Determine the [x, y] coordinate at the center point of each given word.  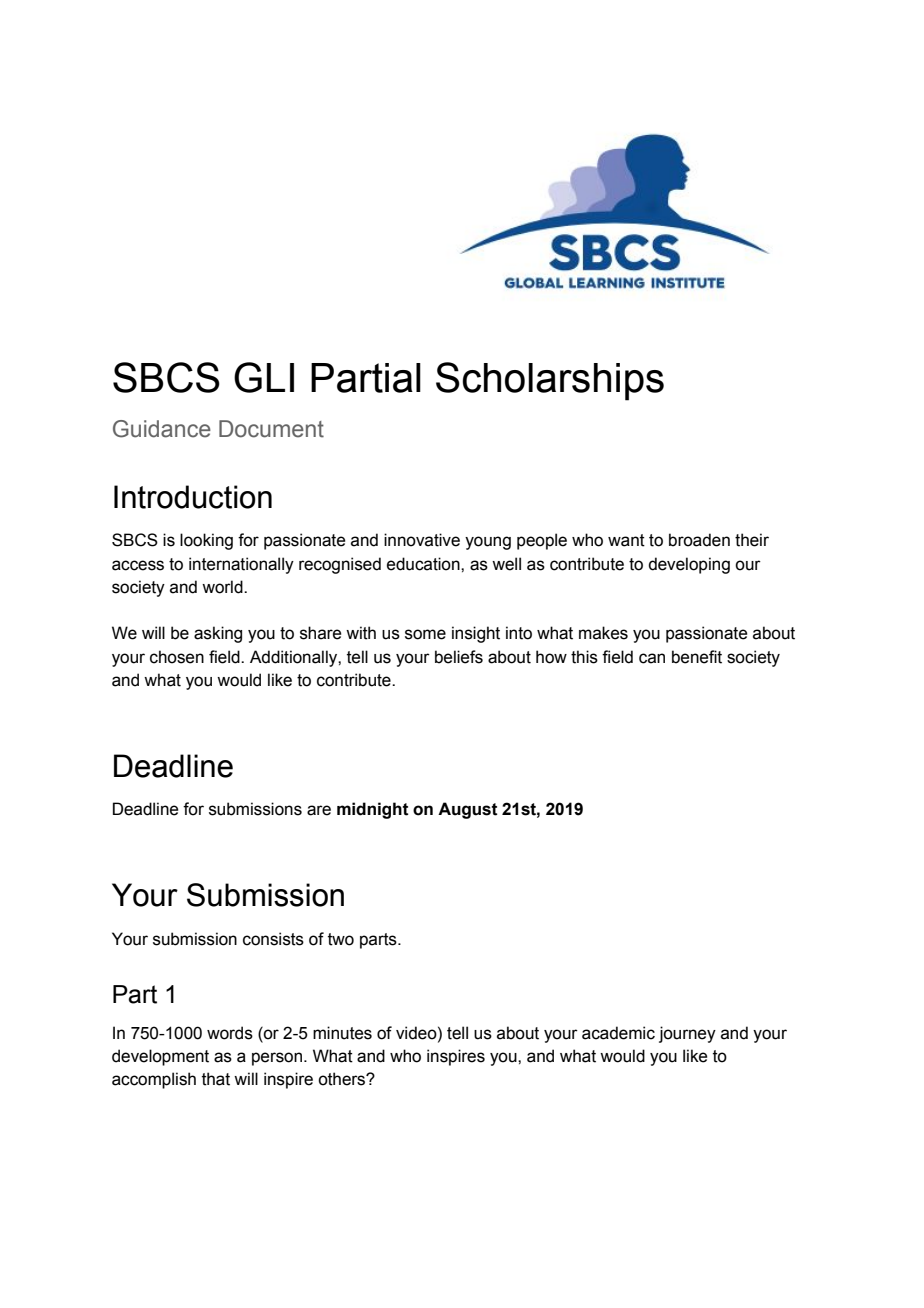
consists [273, 939]
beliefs [459, 657]
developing [689, 565]
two [341, 939]
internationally [241, 565]
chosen [177, 657]
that [216, 1079]
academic [618, 1033]
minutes [342, 1033]
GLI [264, 377]
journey [687, 1034]
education [424, 564]
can [652, 658]
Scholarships [550, 381]
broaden [699, 540]
